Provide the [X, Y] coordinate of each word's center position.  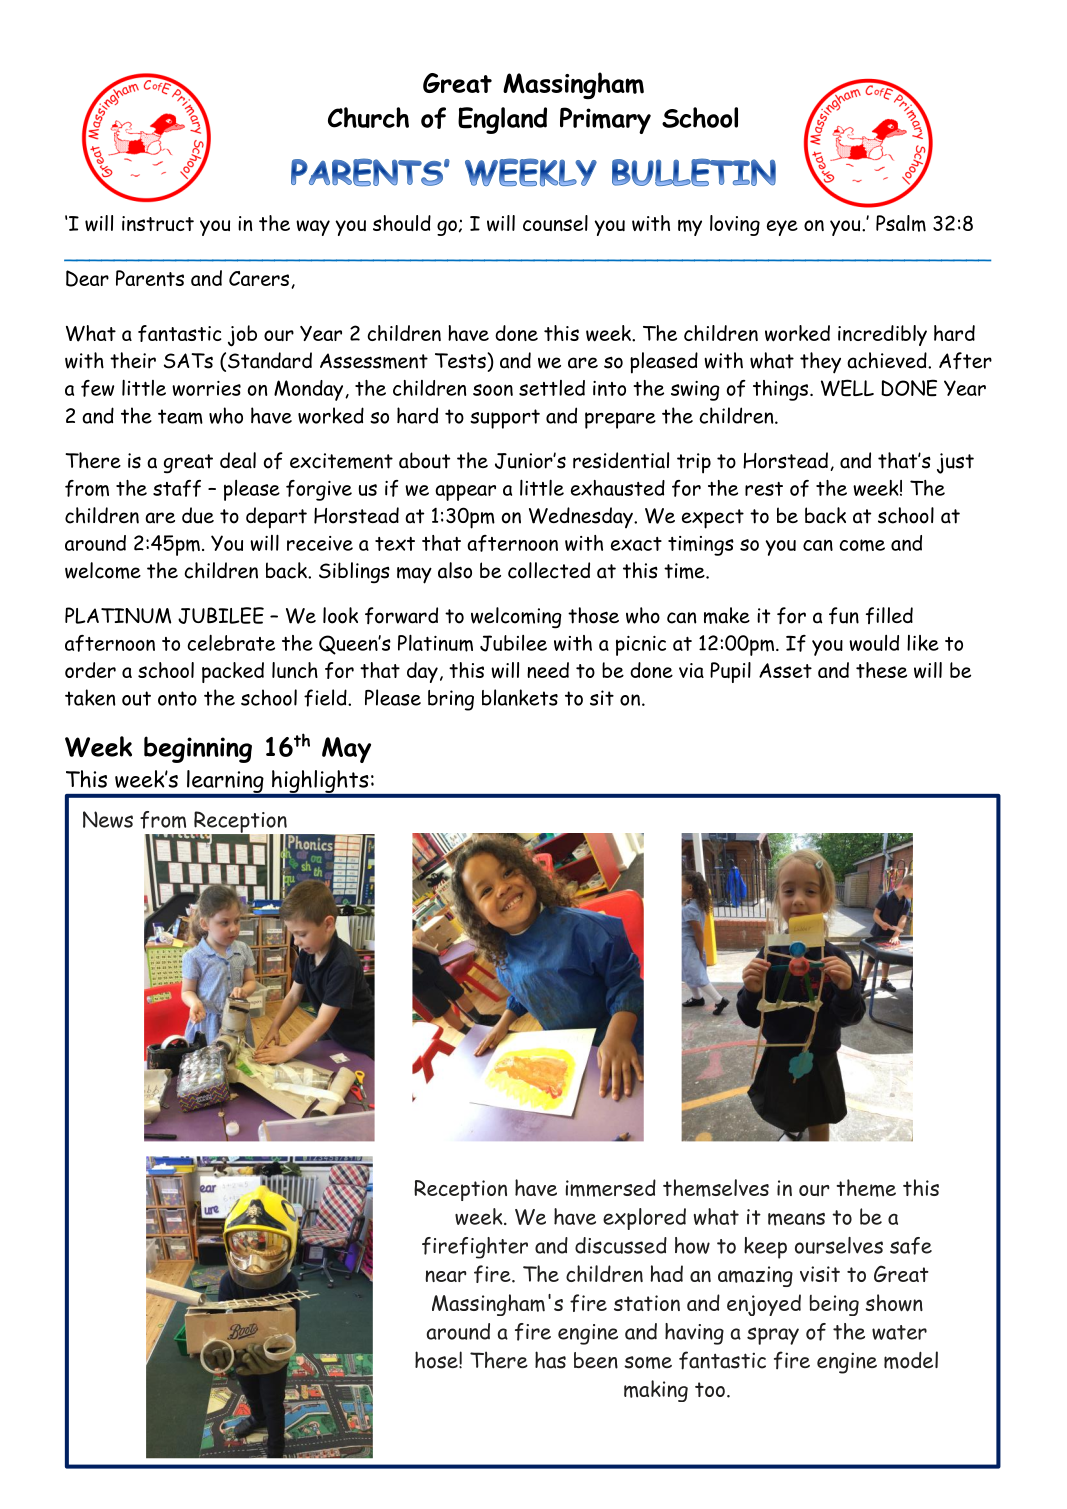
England [502, 120]
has [550, 1360]
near [446, 1276]
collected [549, 570]
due [198, 515]
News [108, 819]
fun [844, 615]
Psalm [901, 223]
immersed [611, 1188]
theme [866, 1188]
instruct [158, 223]
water [899, 1332]
